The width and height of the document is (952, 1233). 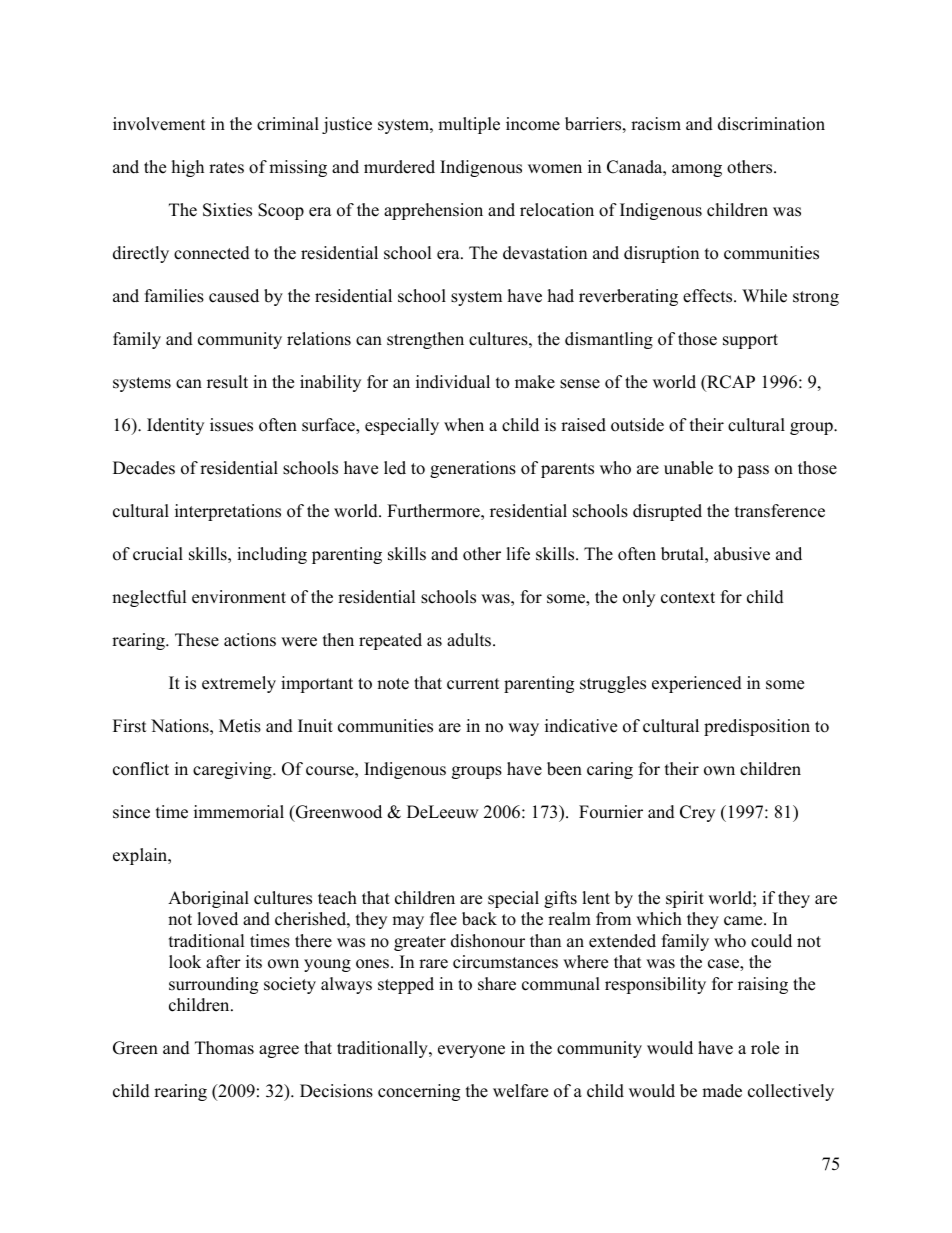 What do you see at coordinates (765, 1048) in the document?
I see `role` at bounding box center [765, 1048].
